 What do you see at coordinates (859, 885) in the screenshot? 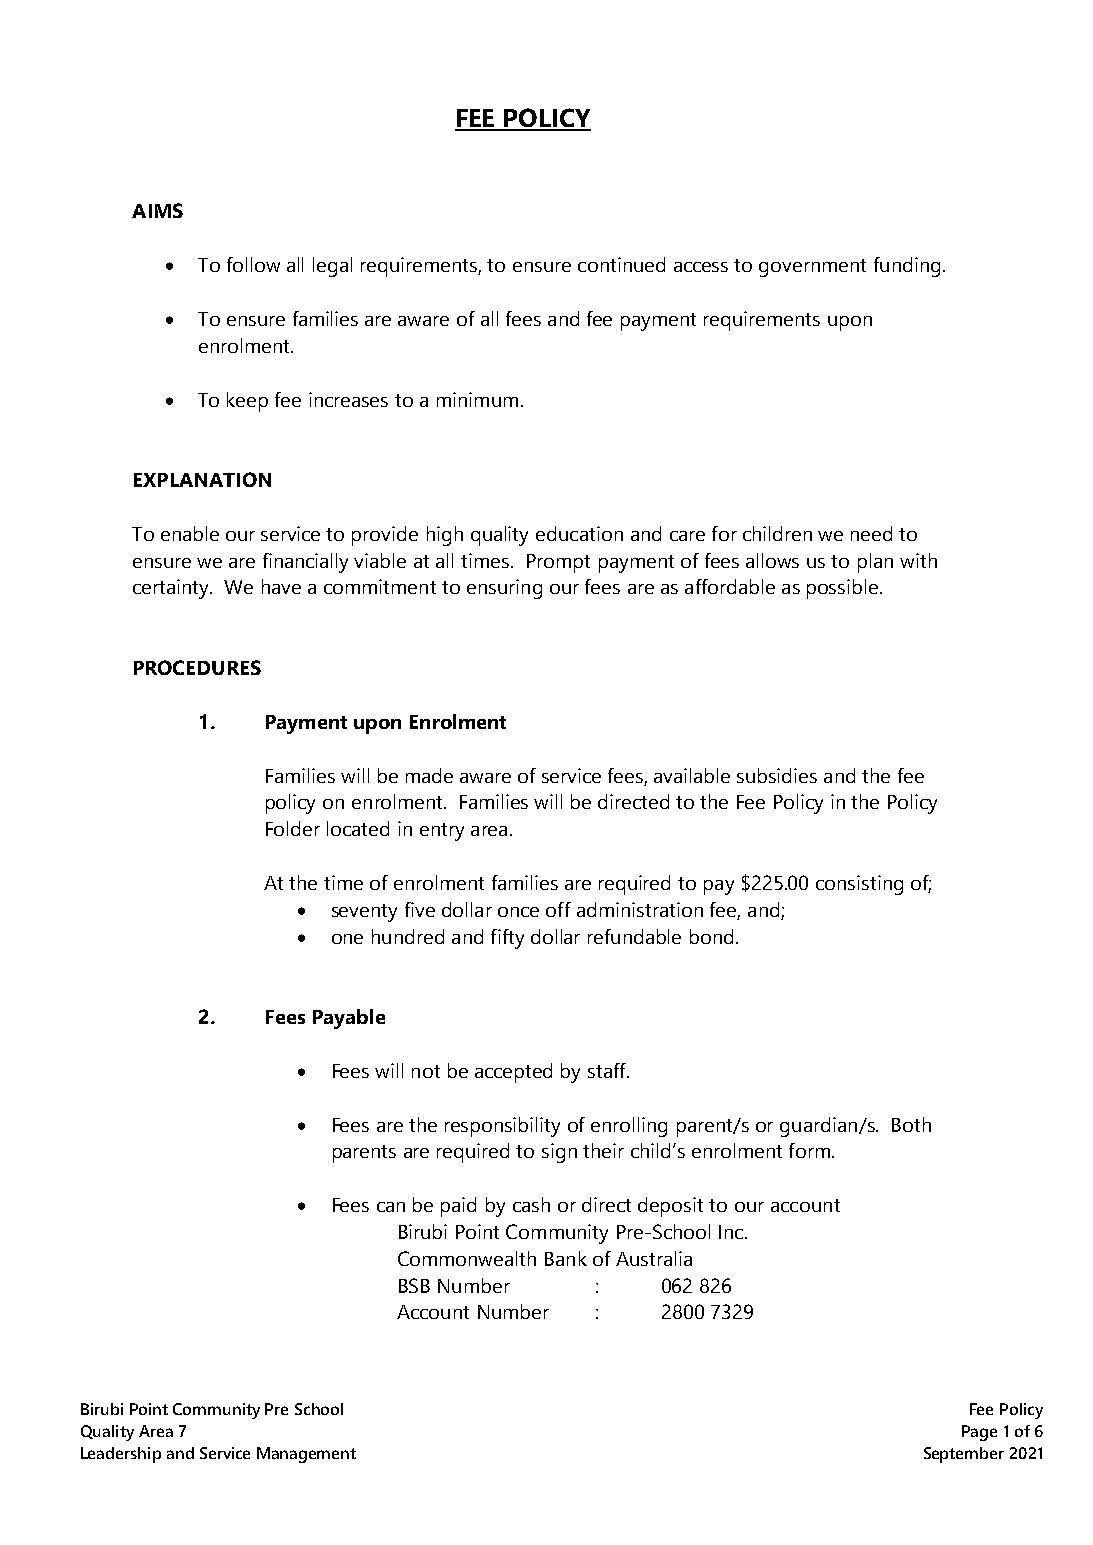
I see `consisting` at bounding box center [859, 885].
